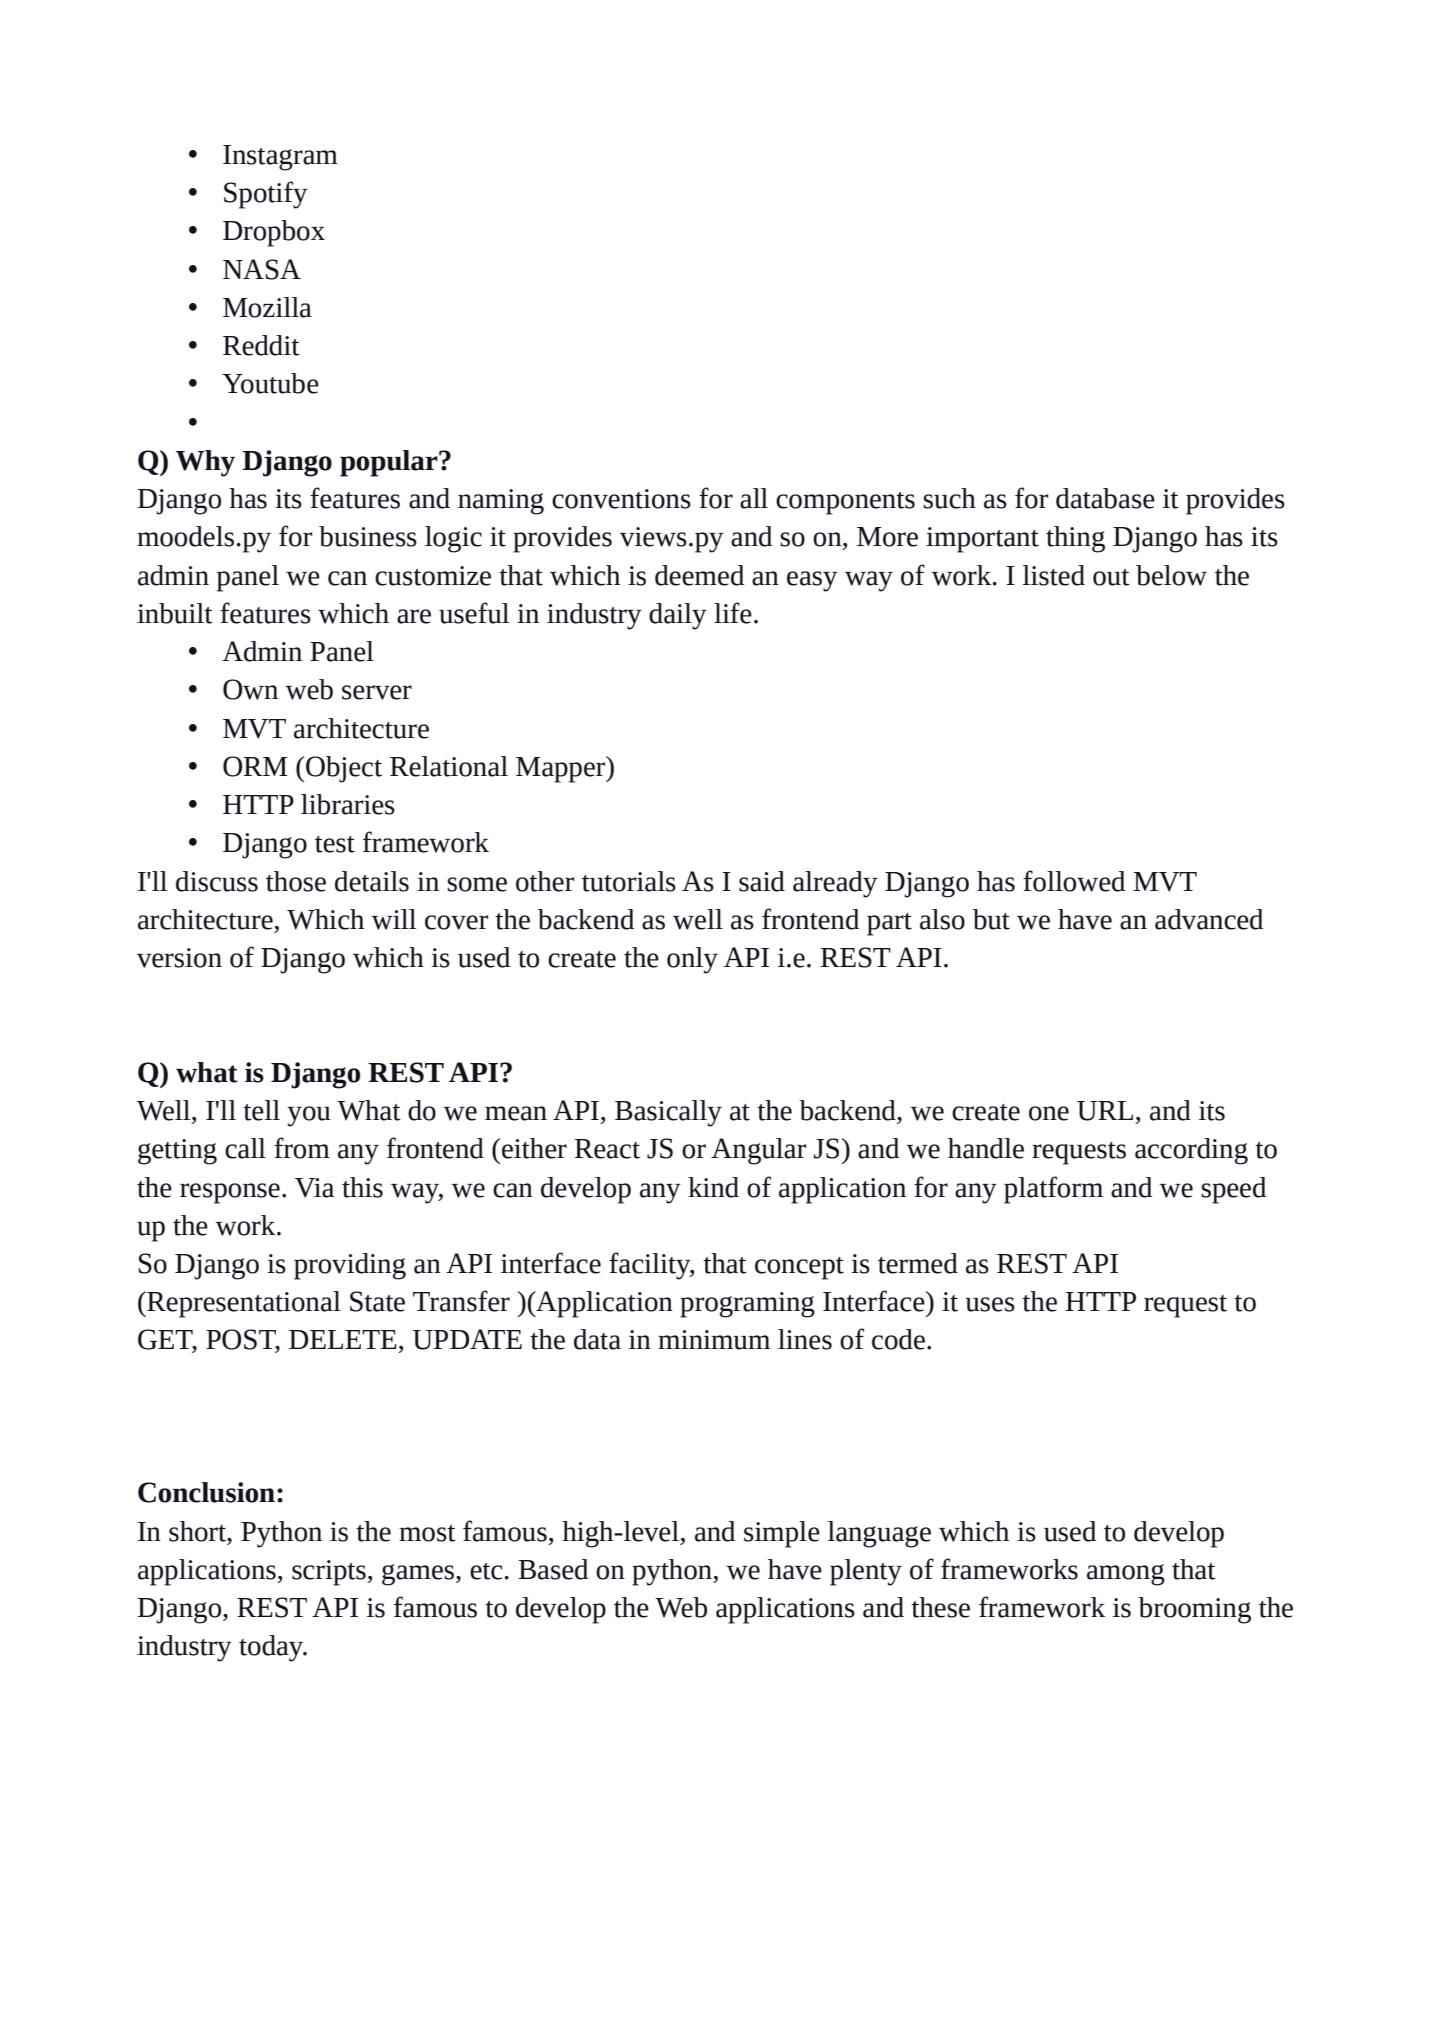 The image size is (1436, 2031). What do you see at coordinates (1053, 1190) in the screenshot?
I see `platform` at bounding box center [1053, 1190].
